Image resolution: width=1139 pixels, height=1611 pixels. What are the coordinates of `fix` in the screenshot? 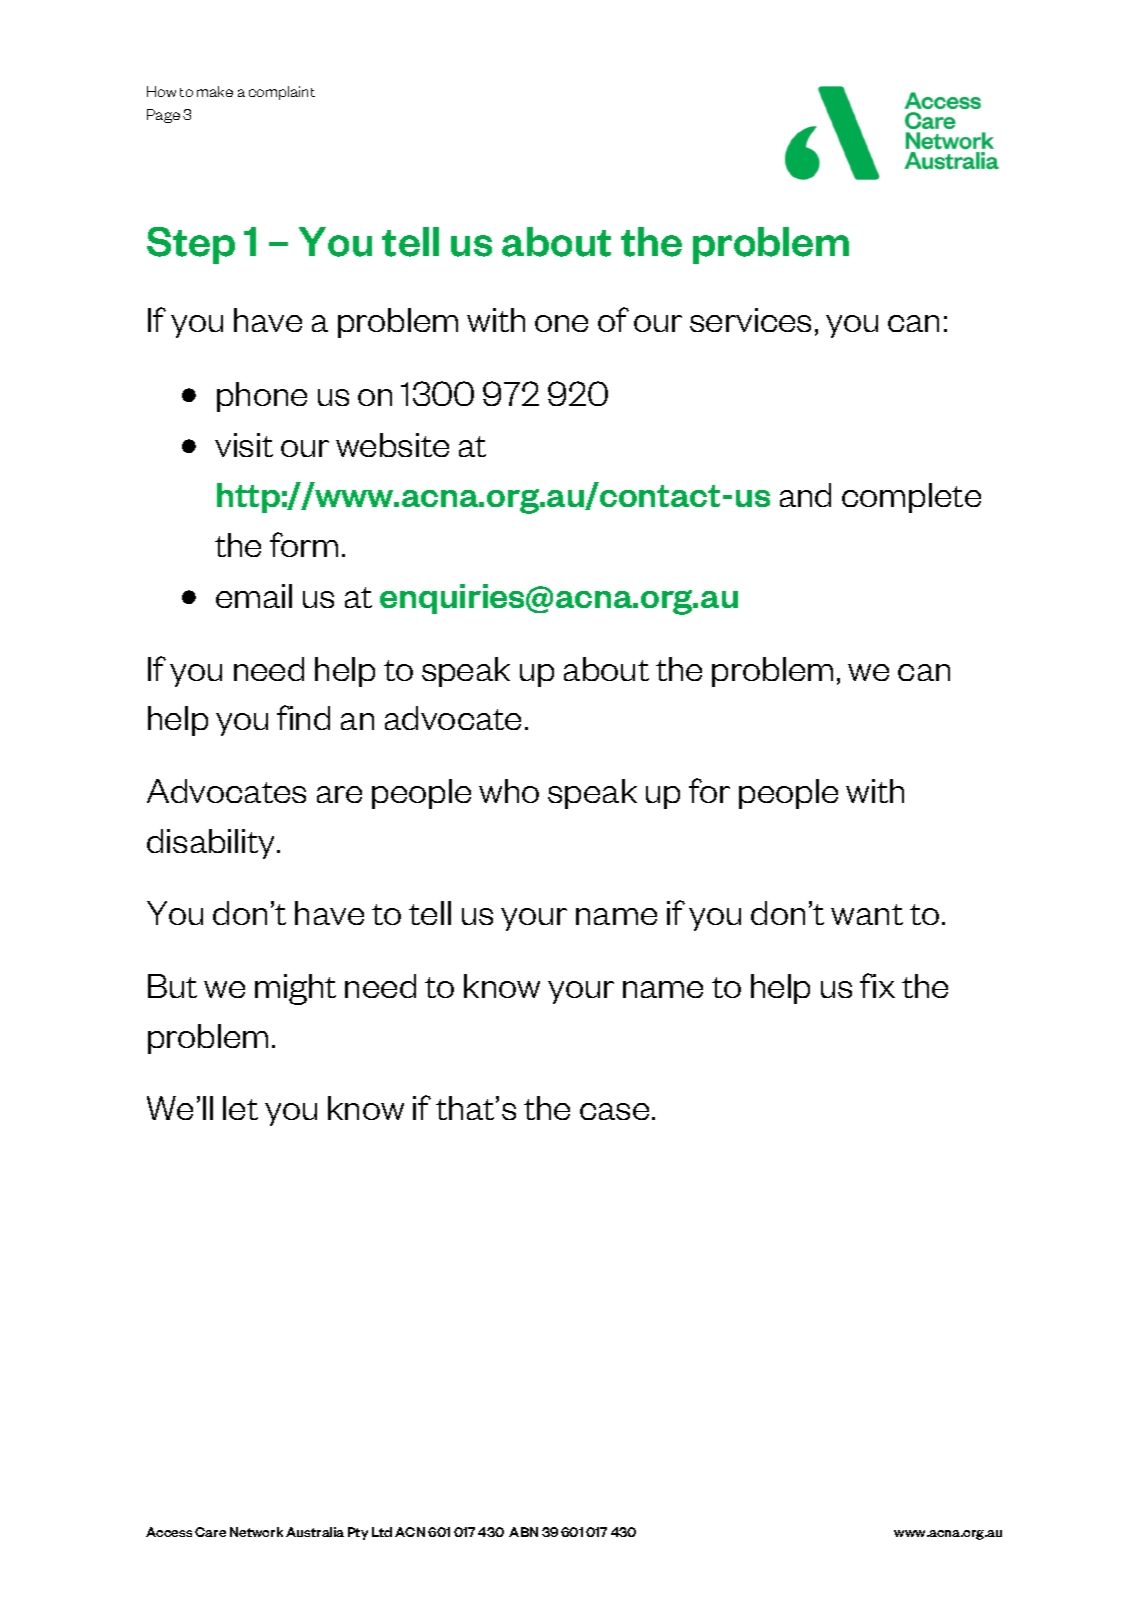 It's located at (877, 985).
